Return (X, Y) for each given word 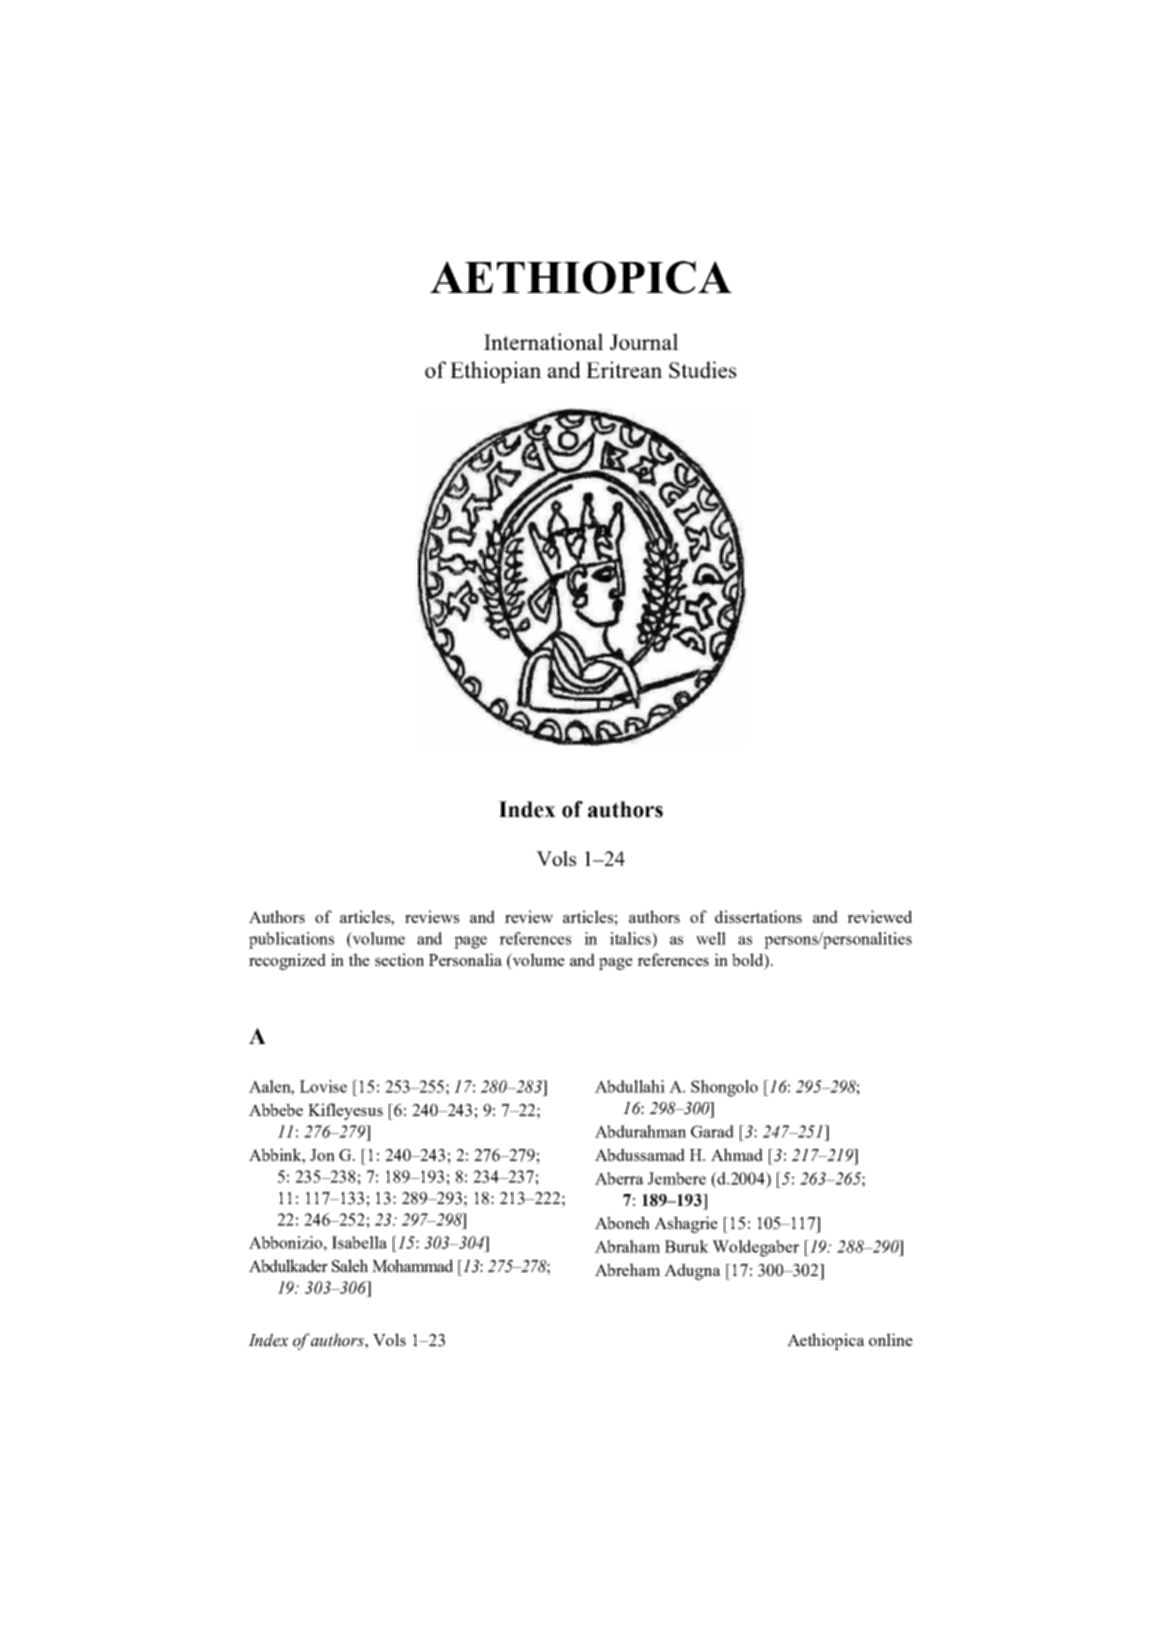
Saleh (350, 1265)
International (543, 341)
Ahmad (737, 1154)
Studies (703, 369)
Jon (322, 1155)
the (359, 959)
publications (291, 940)
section (399, 959)
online (891, 1339)
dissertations (758, 916)
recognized (287, 961)
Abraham (627, 1246)
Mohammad (412, 1265)
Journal (644, 341)
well (711, 938)
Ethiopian (495, 372)
